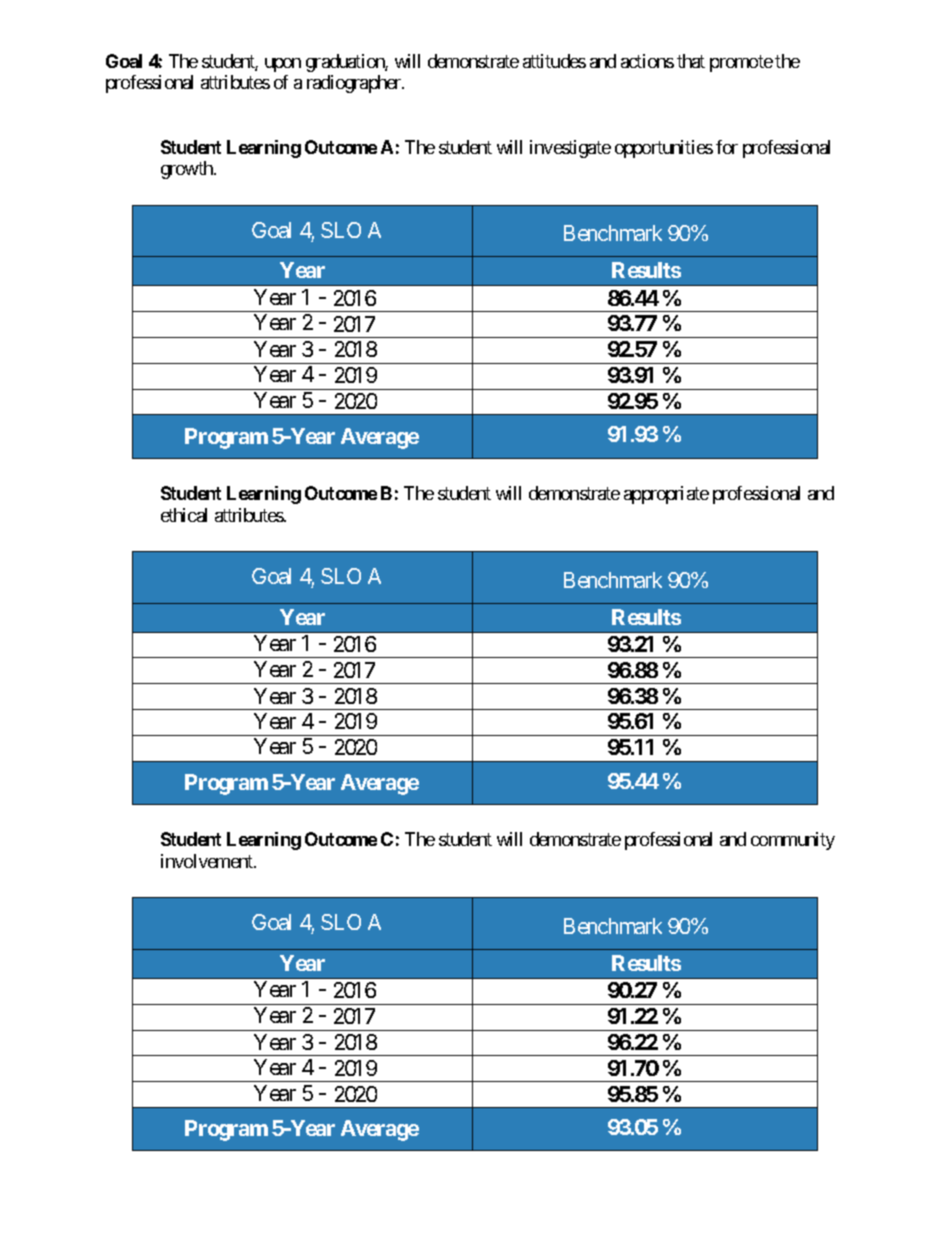 This screenshot has height=1233, width=952. What do you see at coordinates (727, 147) in the screenshot?
I see `for` at bounding box center [727, 147].
